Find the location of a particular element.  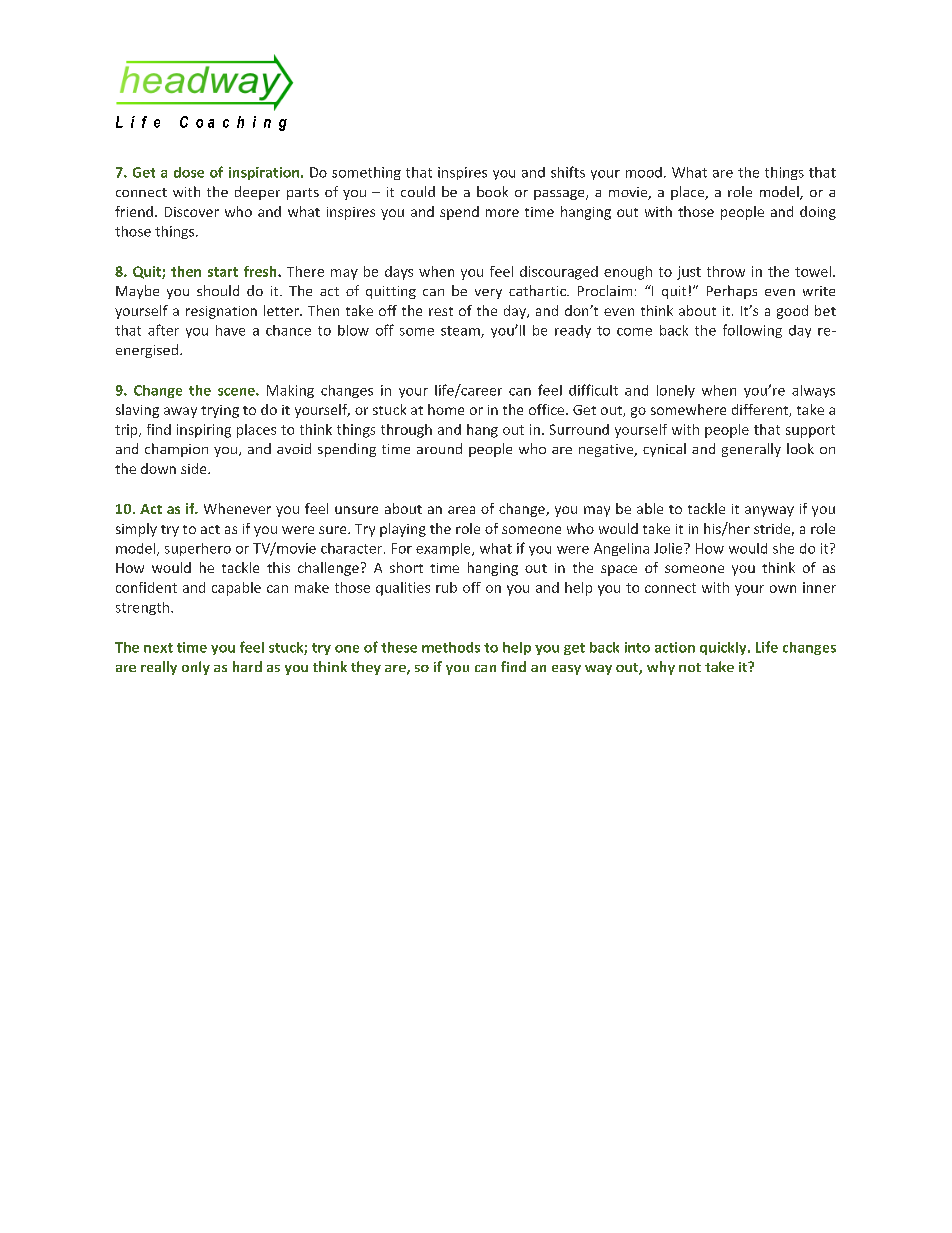

home is located at coordinates (446, 409).
